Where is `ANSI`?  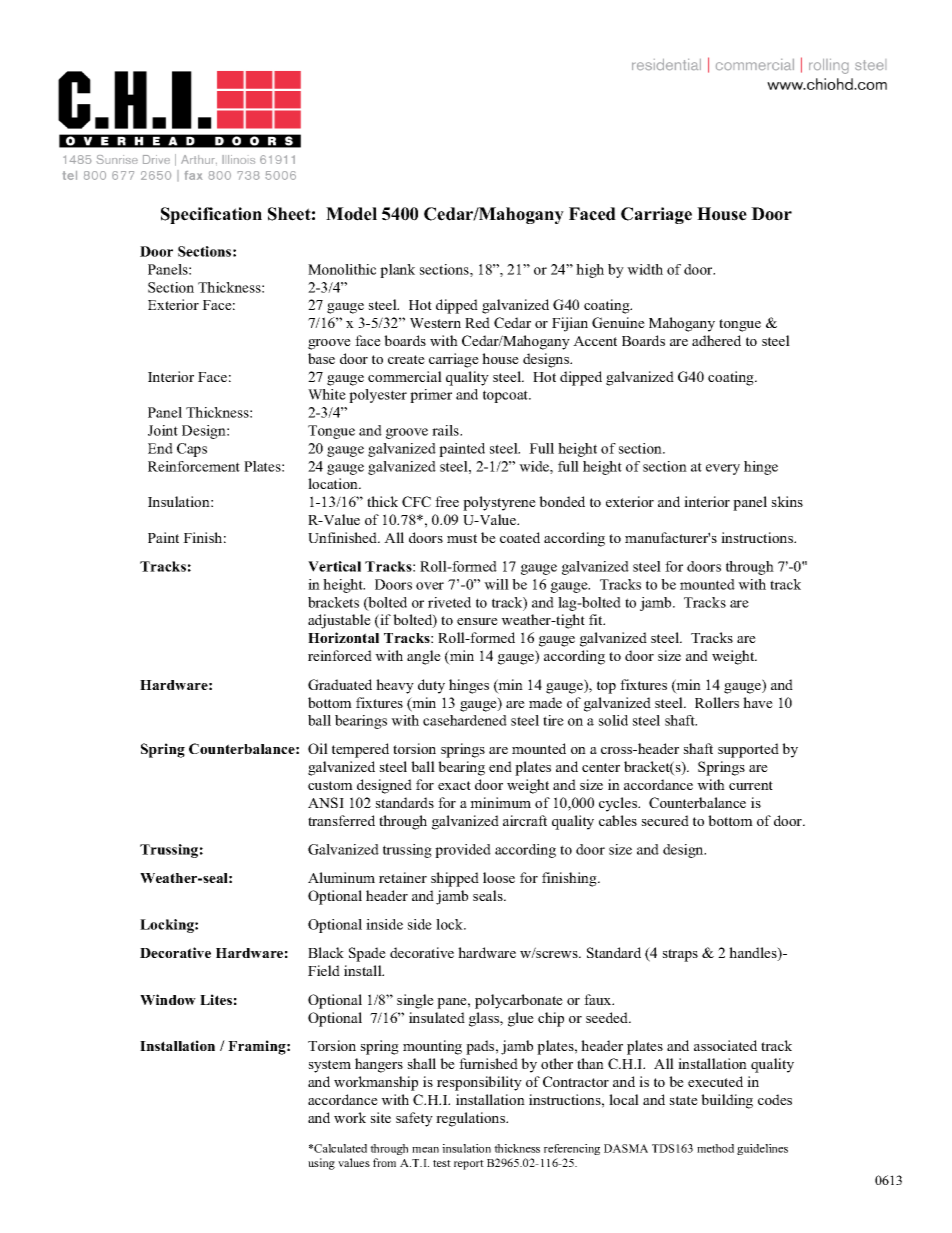
ANSI is located at coordinates (326, 802).
